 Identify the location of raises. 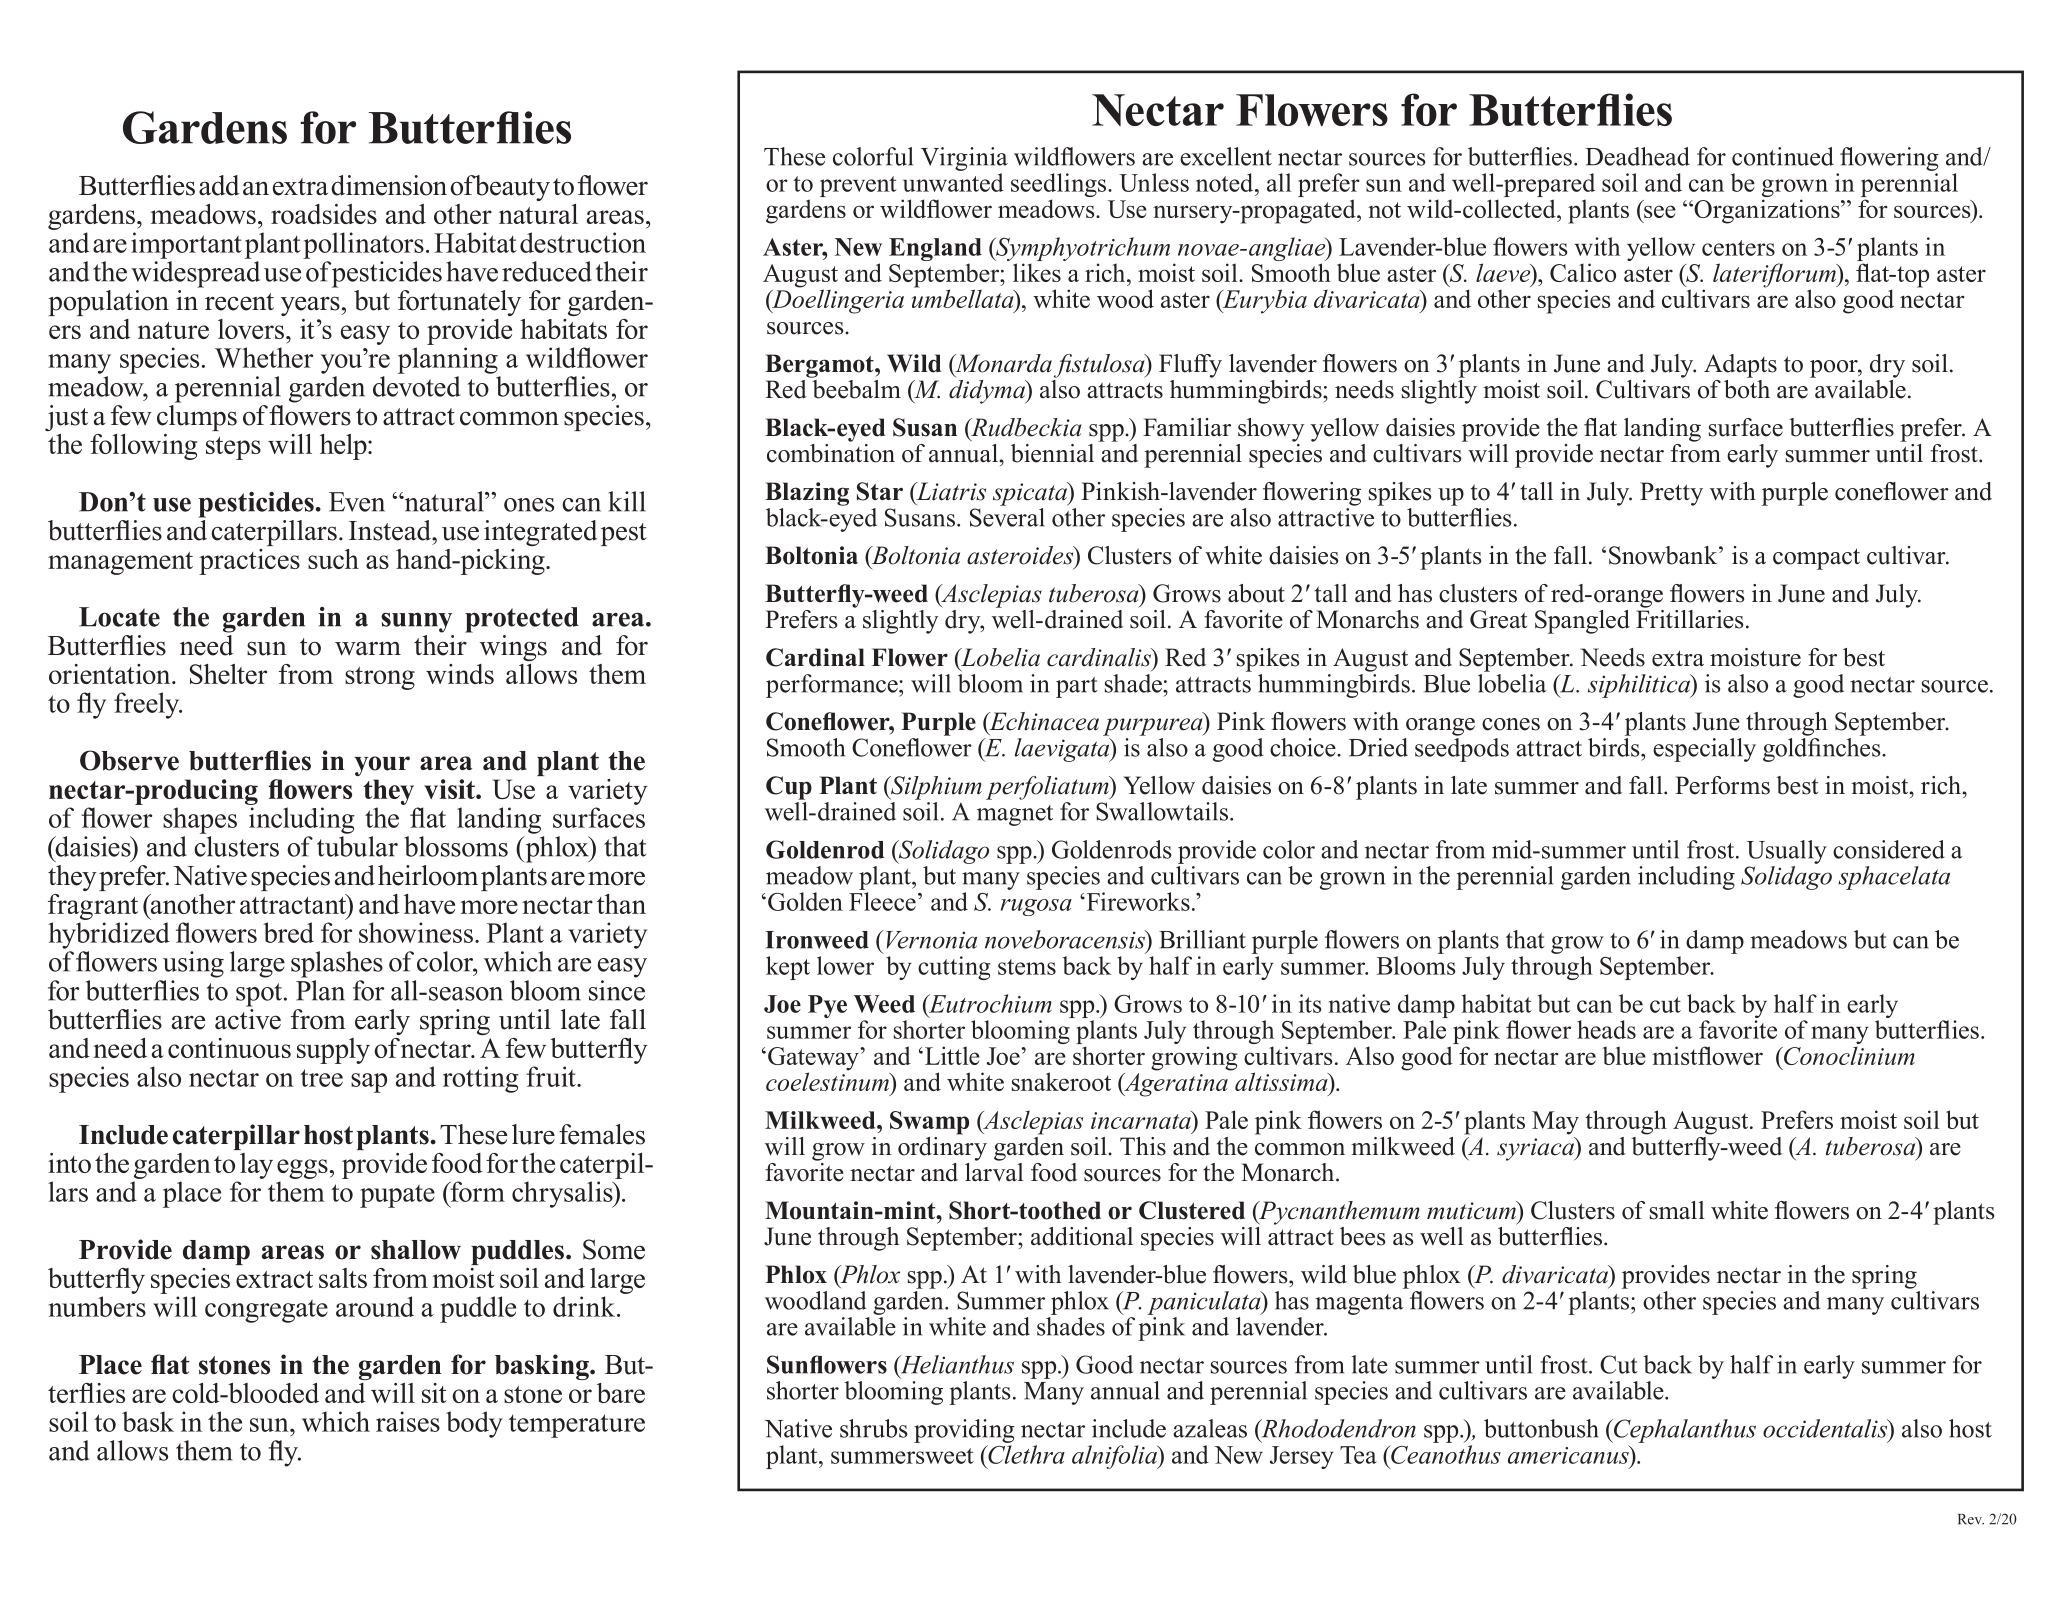
(408, 1421).
